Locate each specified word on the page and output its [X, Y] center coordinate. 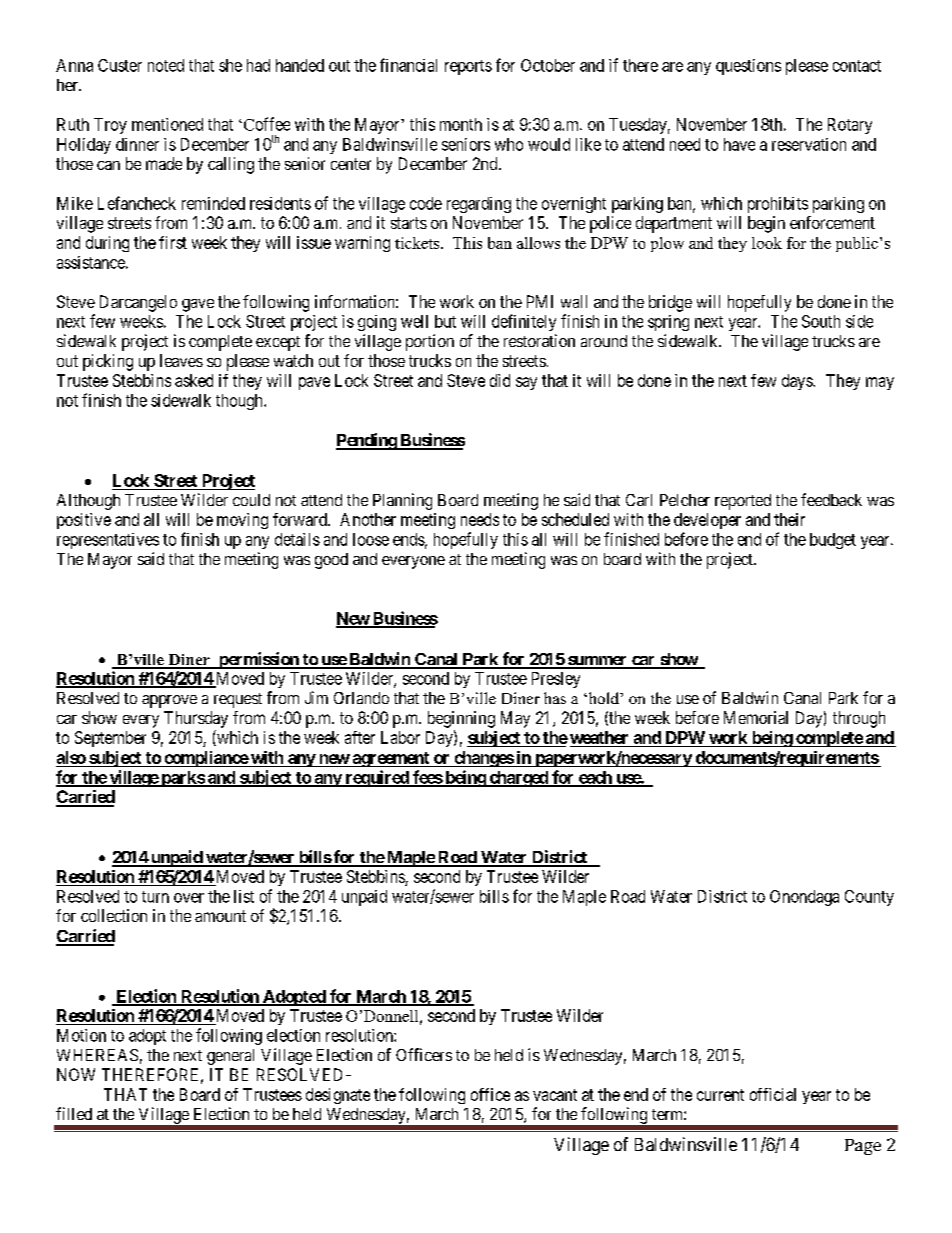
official [773, 1094]
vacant [555, 1095]
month [461, 124]
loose [371, 539]
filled [74, 1113]
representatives [108, 541]
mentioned [167, 124]
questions [748, 67]
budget [833, 541]
